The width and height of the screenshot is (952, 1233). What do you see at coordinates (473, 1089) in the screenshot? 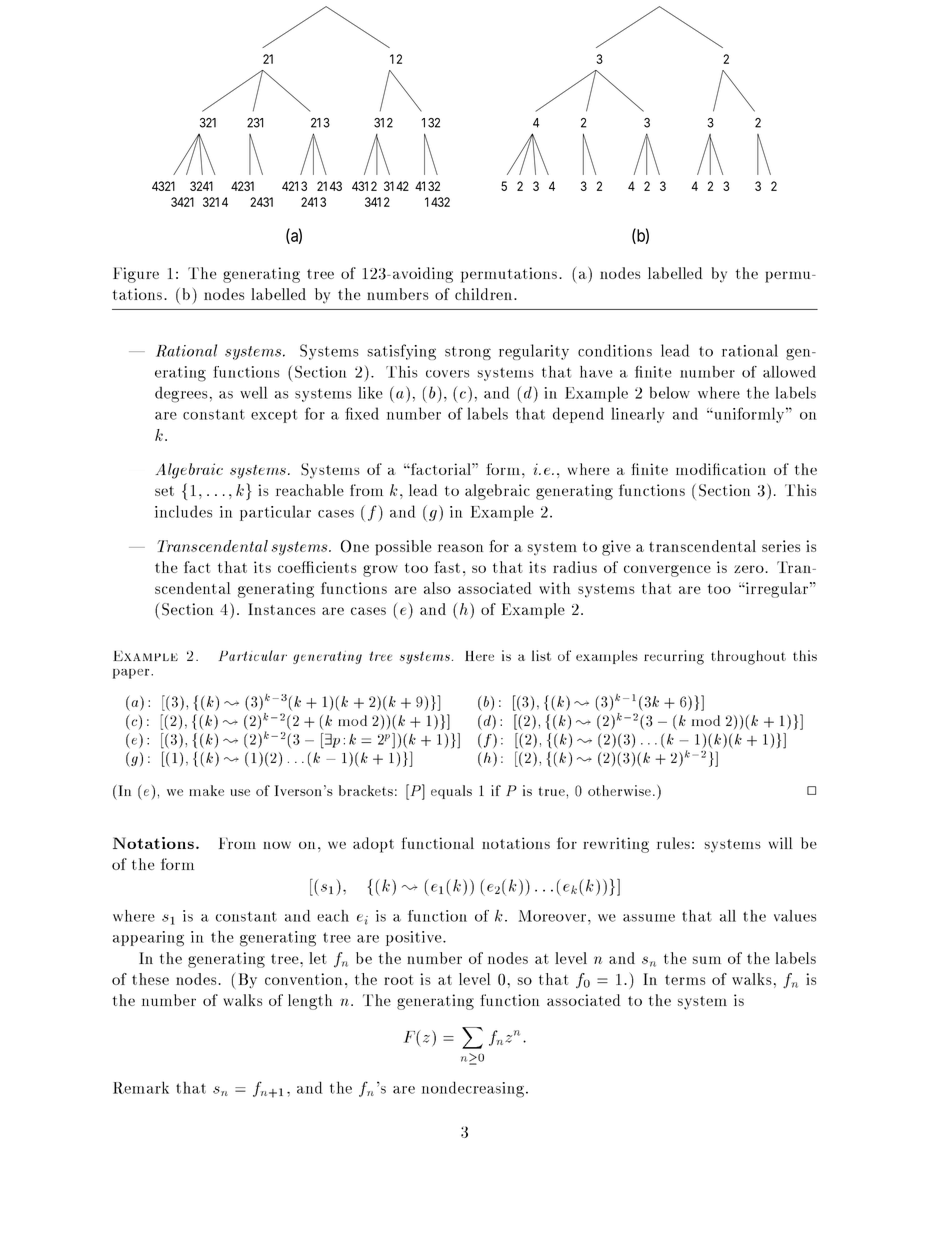
I see `nondecreasing` at bounding box center [473, 1089].
